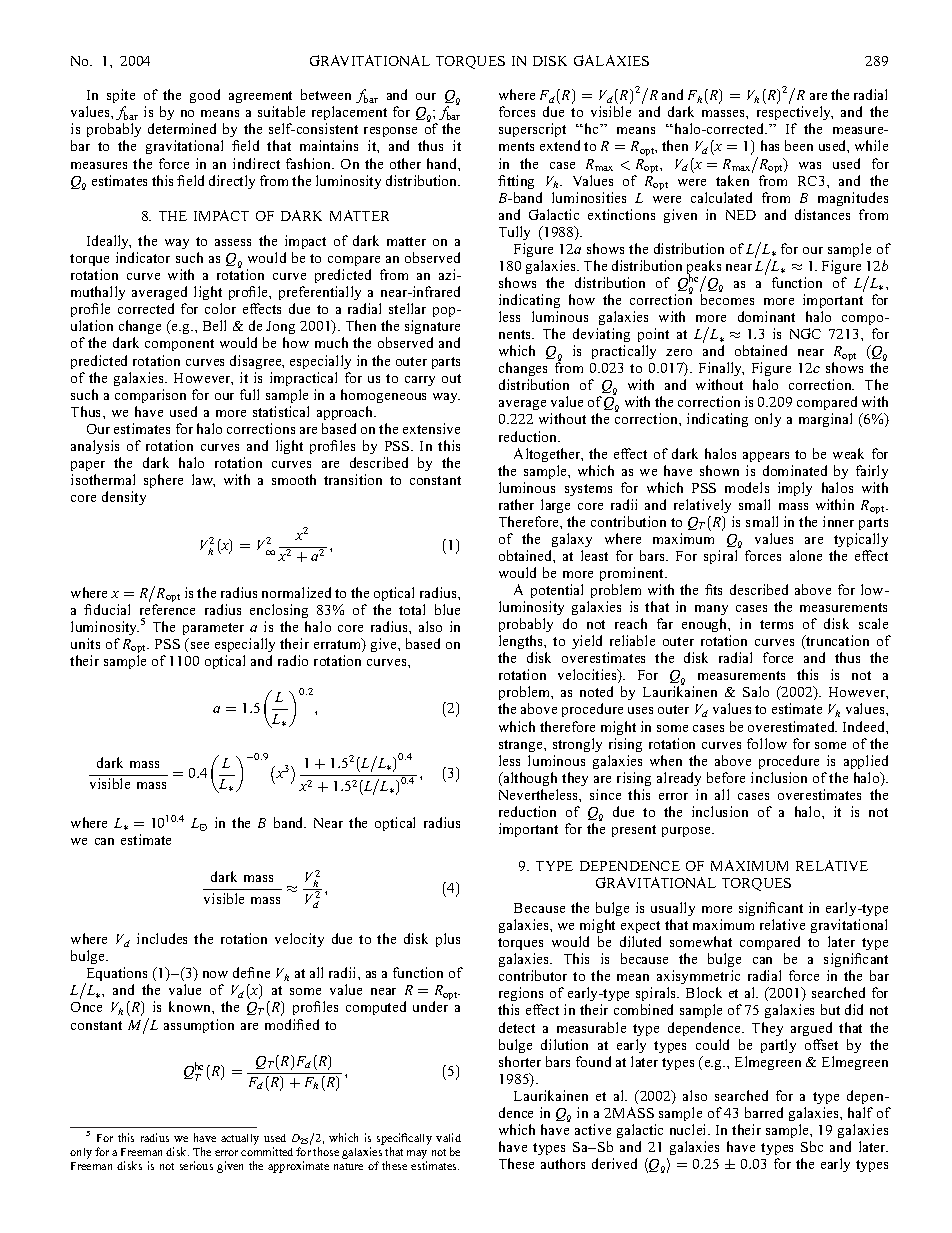 The height and width of the screenshot is (1233, 952). Describe the element at coordinates (721, 371) in the screenshot. I see `Finally` at that location.
